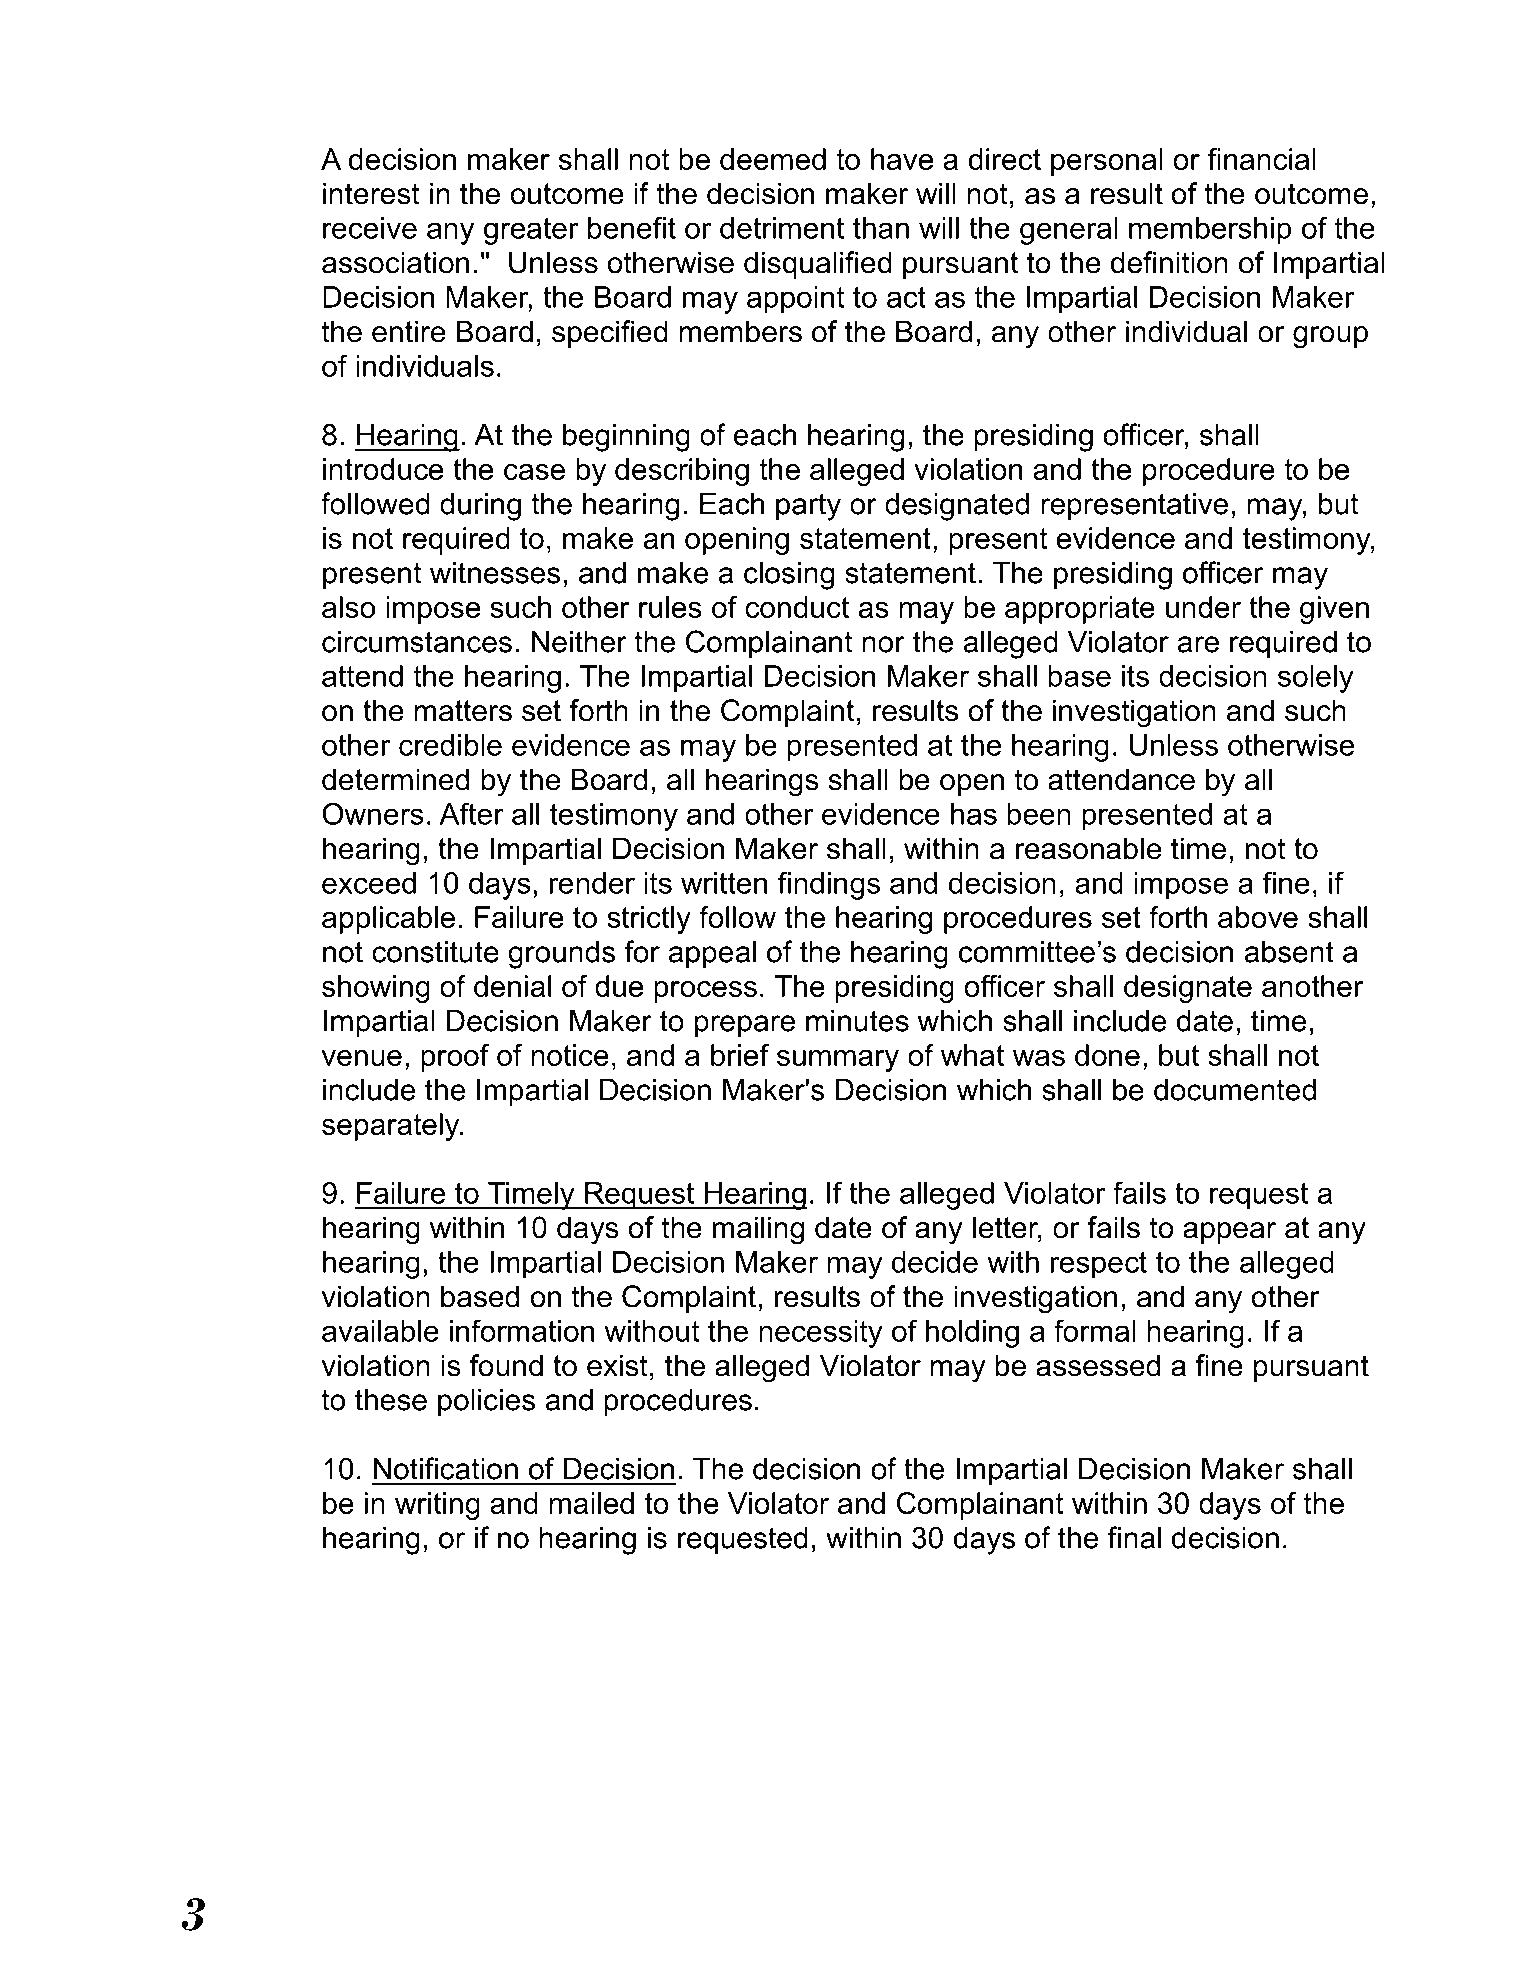 This screenshot has width=1528, height=1978. What do you see at coordinates (881, 228) in the screenshot?
I see `than` at bounding box center [881, 228].
